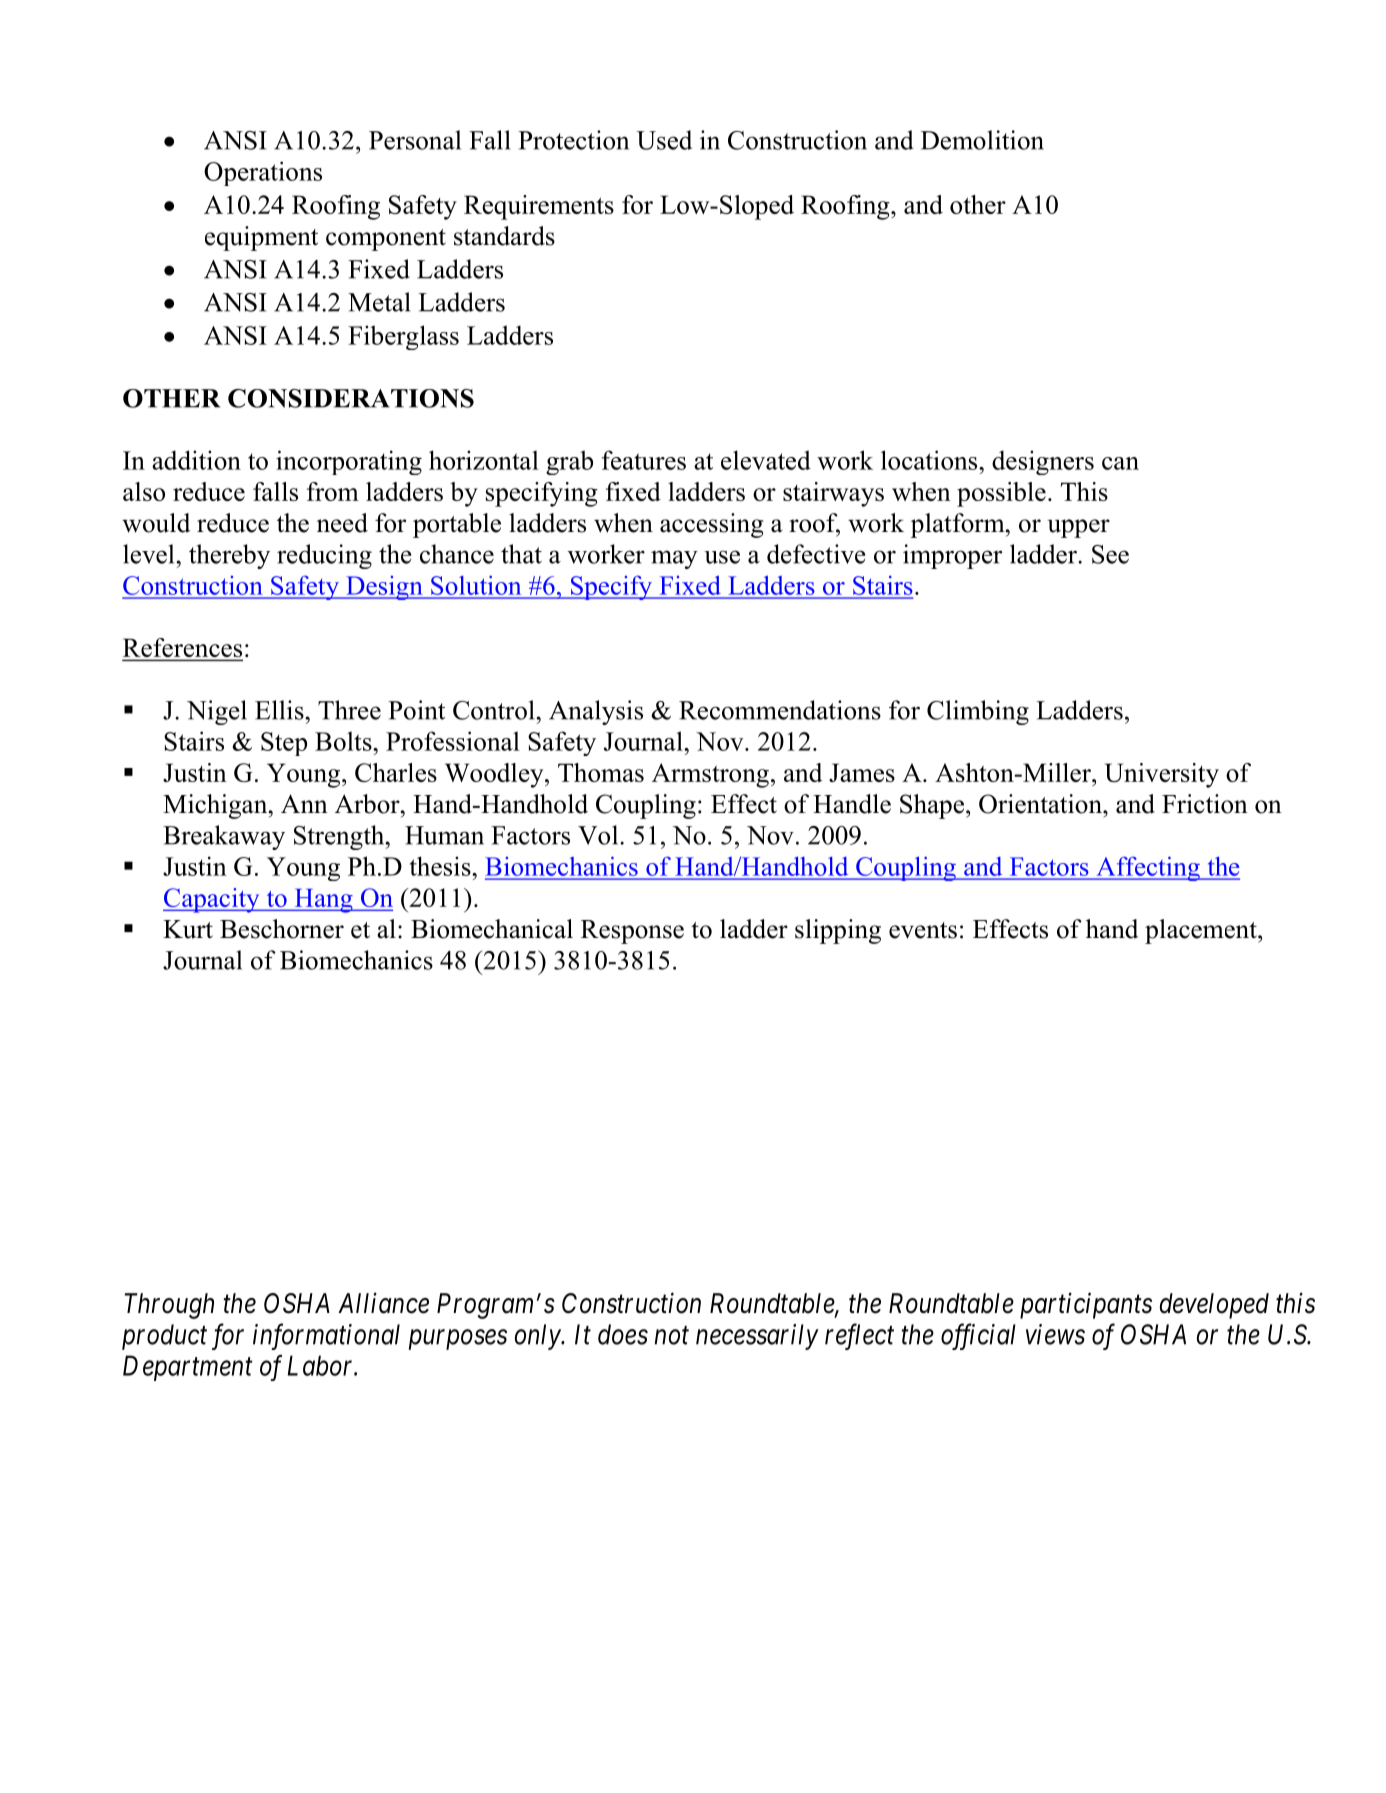 The height and width of the document is (1793, 1386). Describe the element at coordinates (188, 929) in the document. I see `Kurt` at that location.
